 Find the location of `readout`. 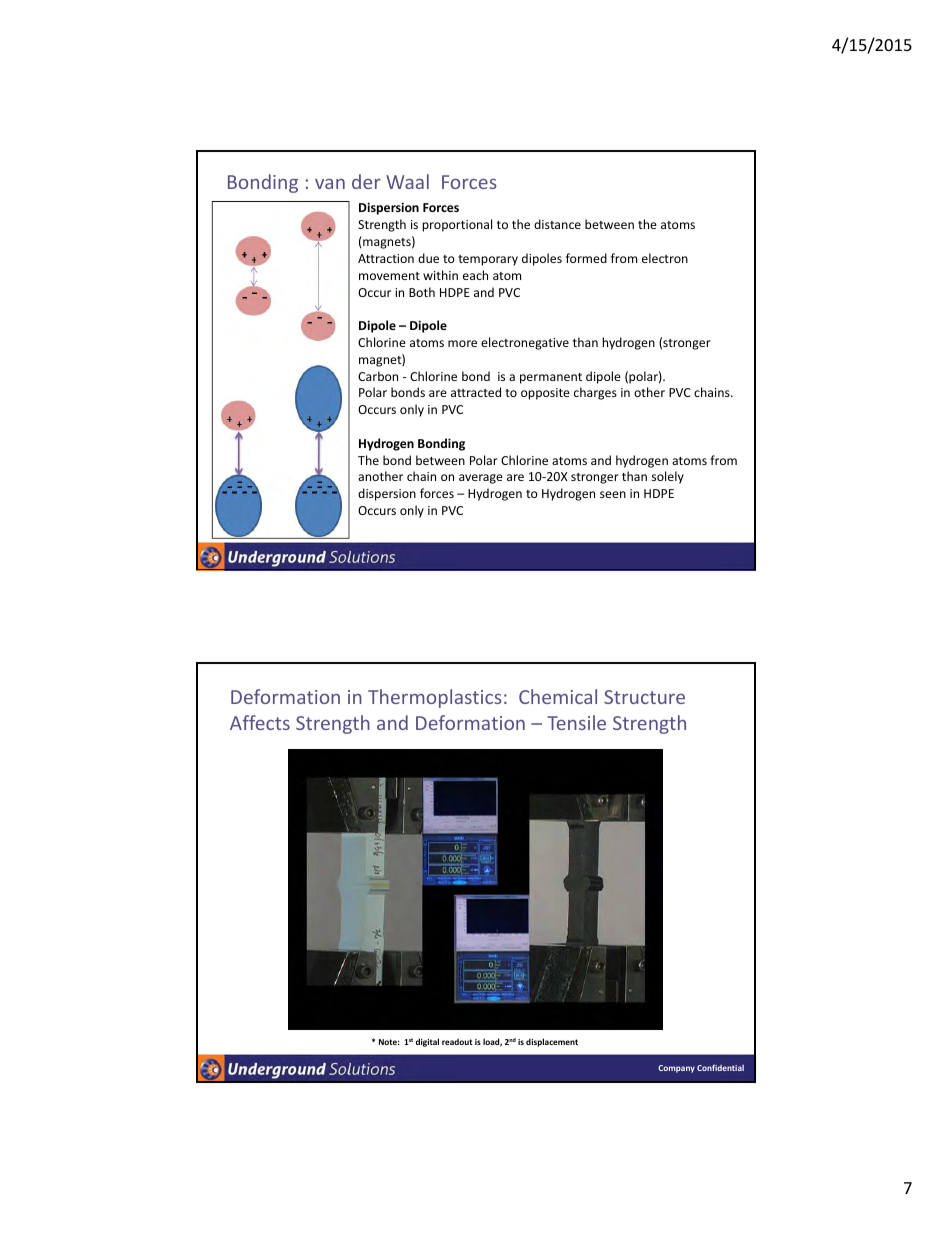

readout is located at coordinates (457, 1041).
